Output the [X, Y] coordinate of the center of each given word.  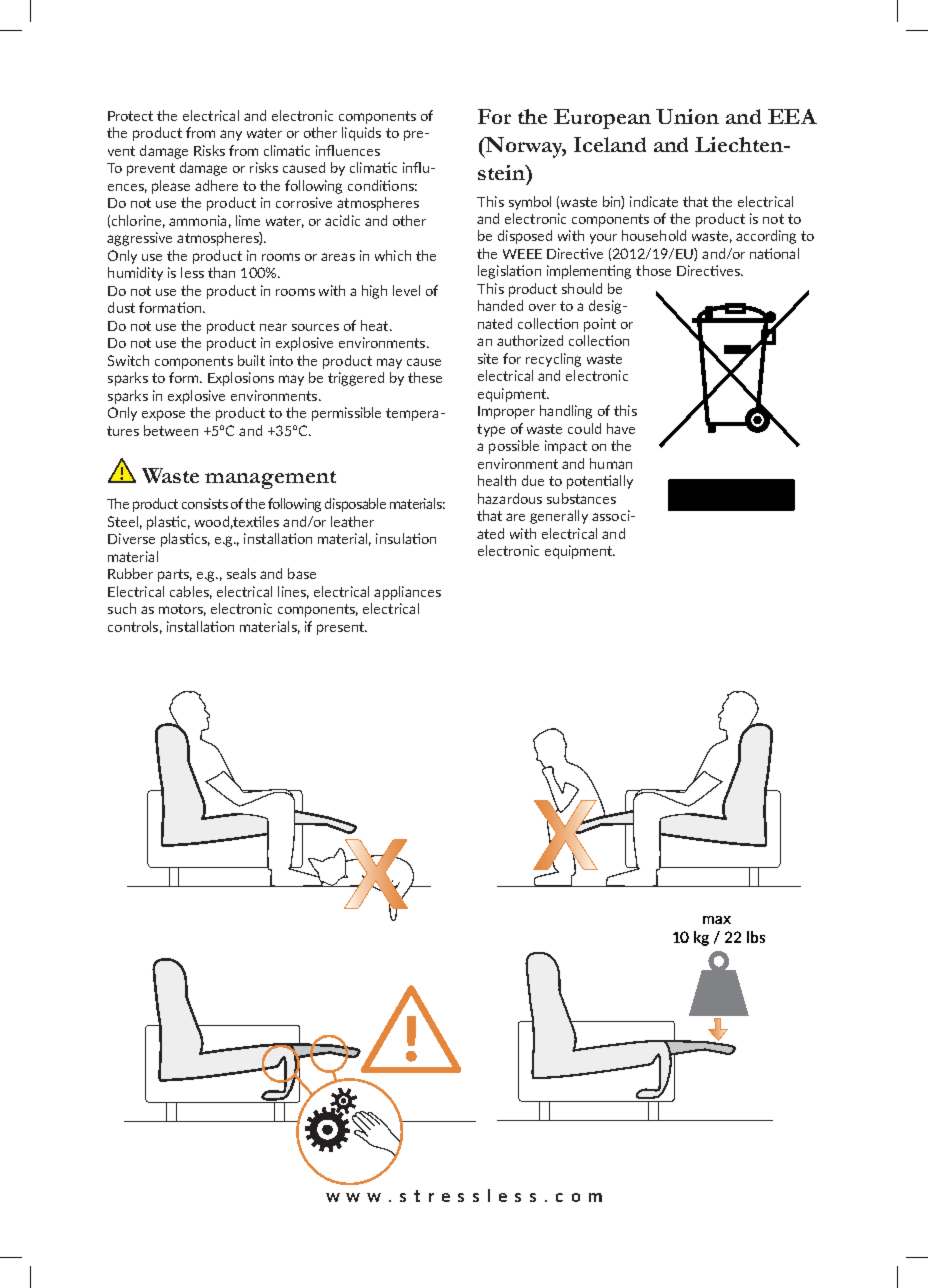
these [425, 377]
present [342, 628]
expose [163, 415]
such [122, 608]
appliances [407, 593]
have [621, 428]
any [231, 135]
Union [687, 116]
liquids [361, 134]
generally [559, 517]
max [717, 920]
